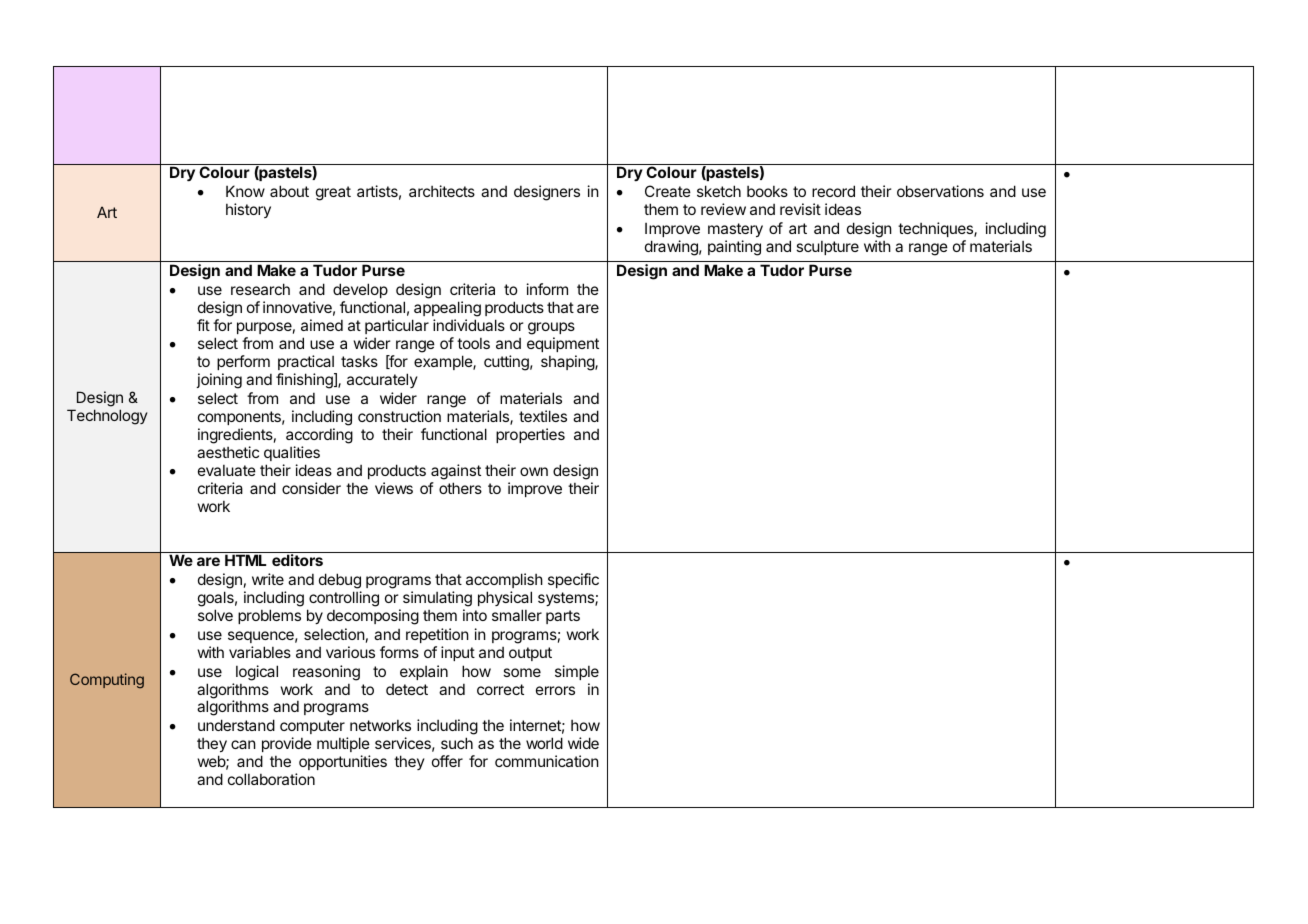  Describe the element at coordinates (800, 209) in the screenshot. I see `revisit` at that location.
